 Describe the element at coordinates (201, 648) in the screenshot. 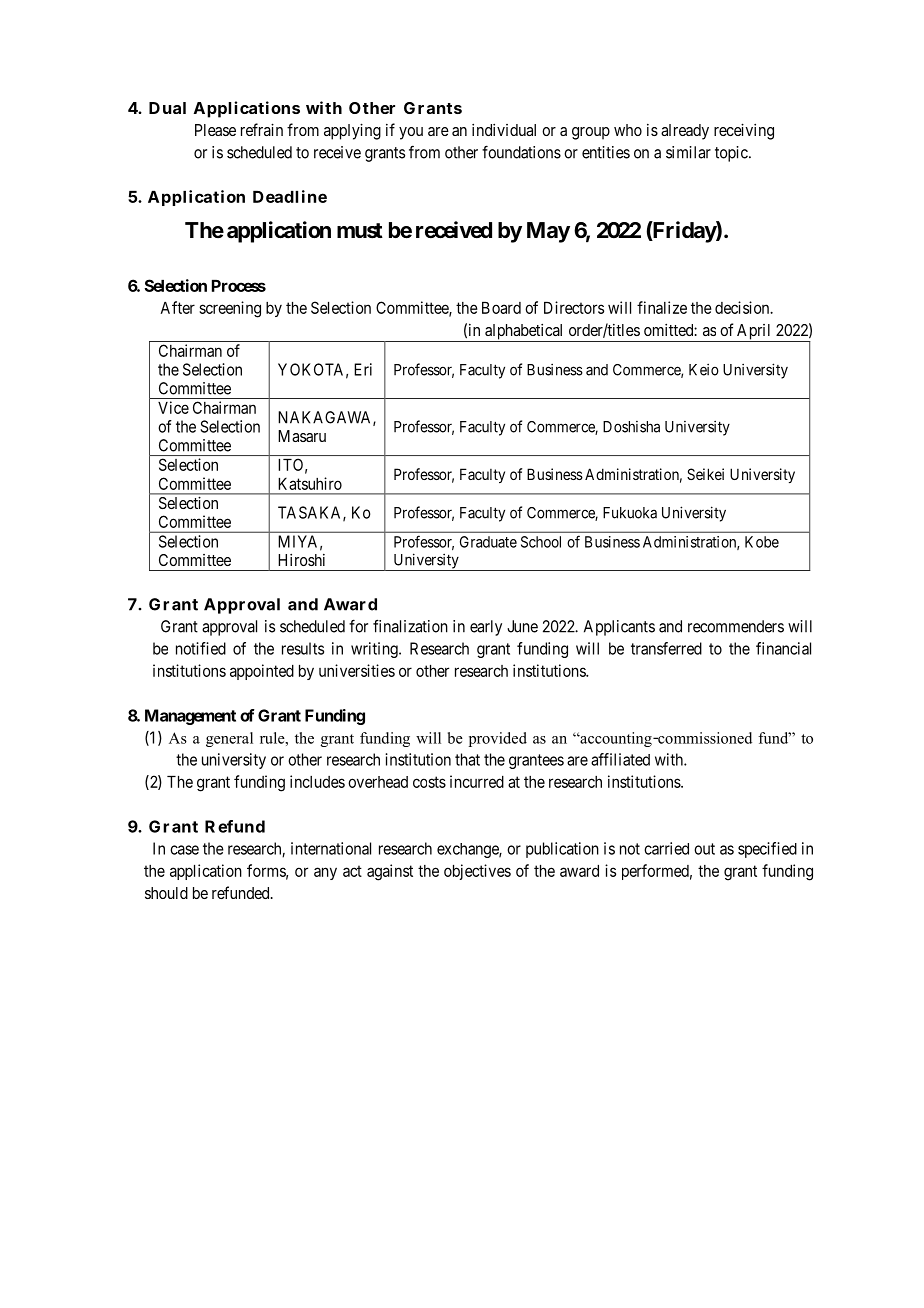

I see `notified` at that location.
